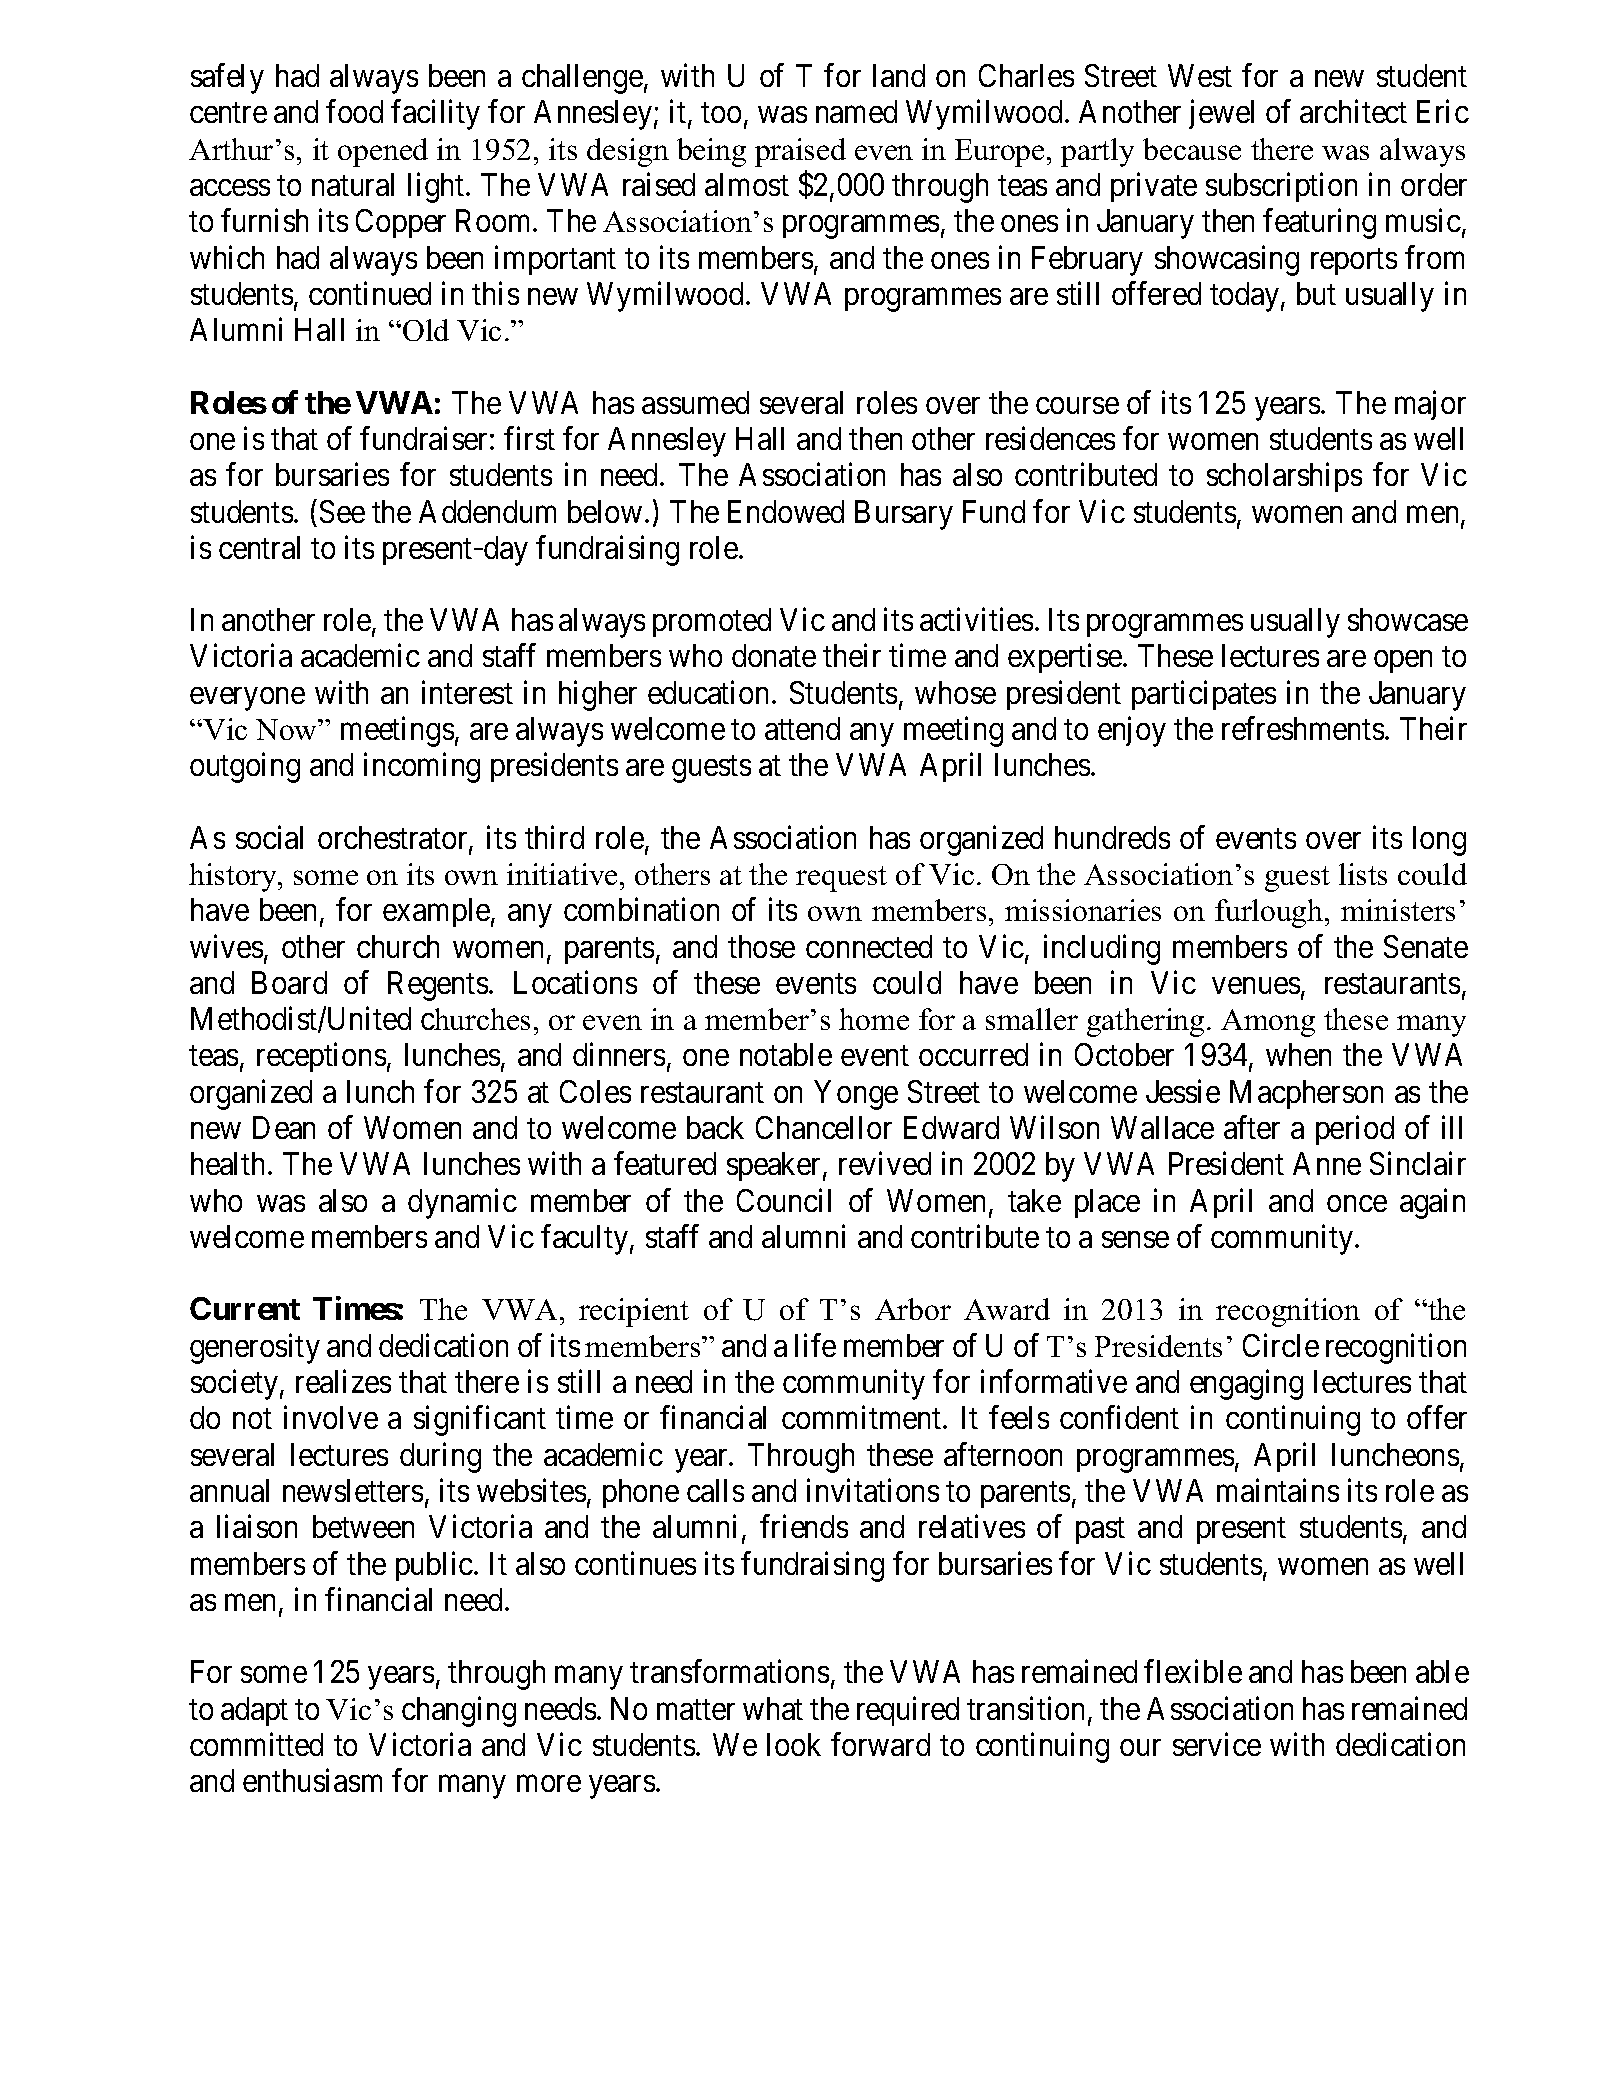  What do you see at coordinates (354, 111) in the page?
I see `food` at bounding box center [354, 111].
